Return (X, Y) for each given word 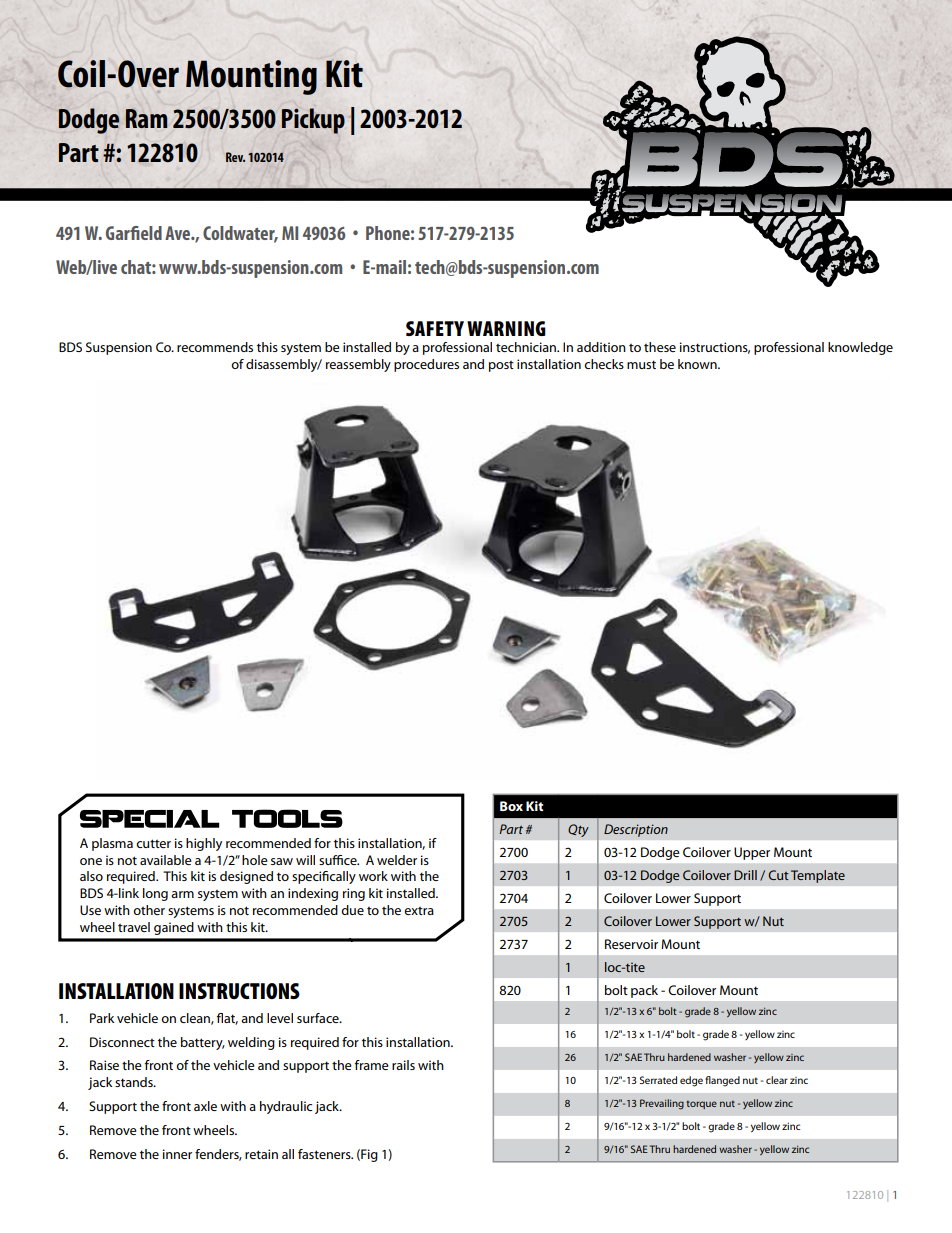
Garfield (134, 233)
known (698, 364)
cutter (153, 843)
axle (205, 1106)
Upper (752, 853)
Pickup (313, 121)
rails (403, 1065)
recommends (215, 347)
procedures (426, 365)
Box (511, 806)
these (660, 347)
